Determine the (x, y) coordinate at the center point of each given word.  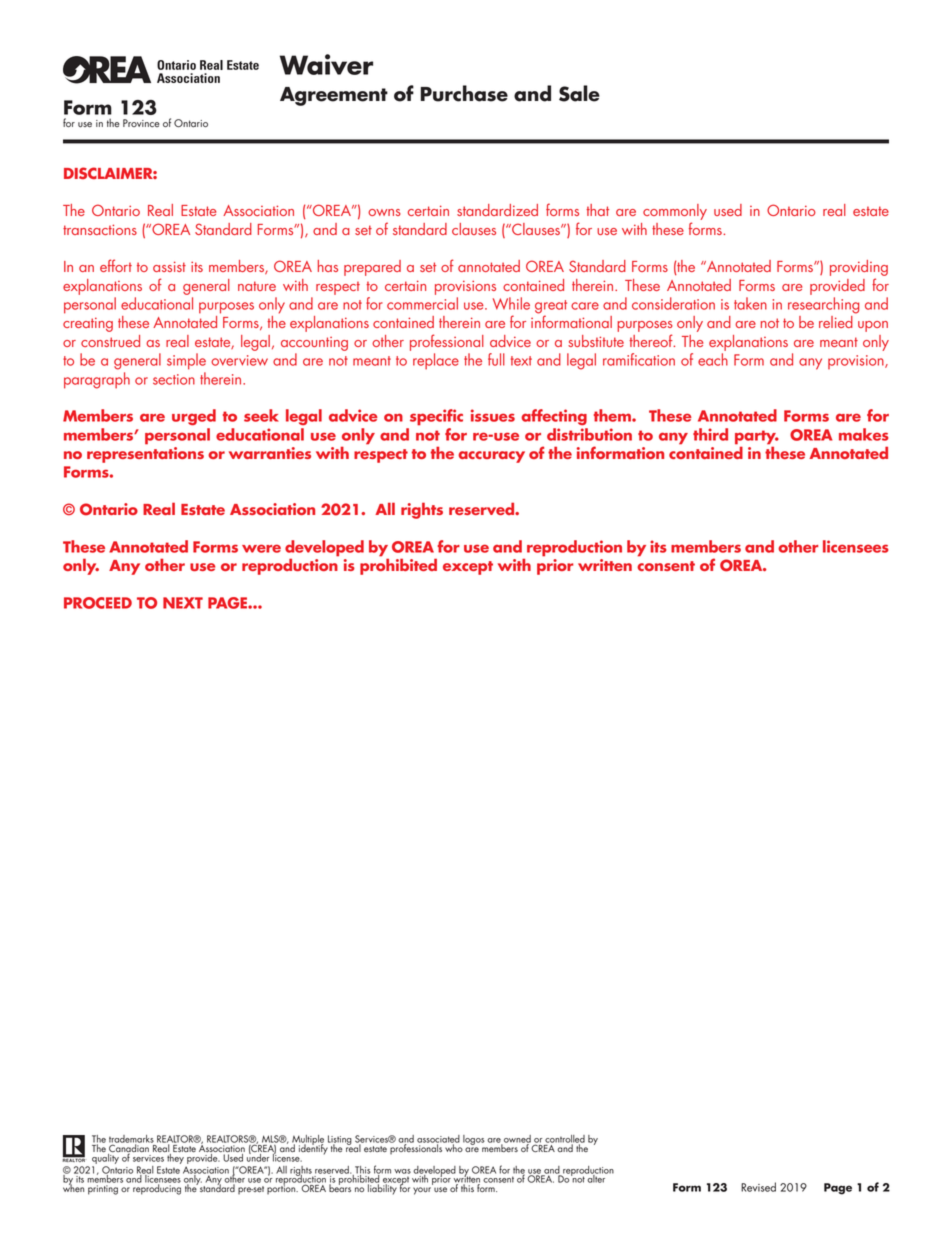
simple (186, 361)
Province (141, 123)
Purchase (464, 93)
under (258, 1156)
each (713, 359)
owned (516, 1140)
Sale (579, 93)
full (496, 359)
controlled (565, 1140)
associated (438, 1140)
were (261, 548)
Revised (758, 1187)
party (757, 438)
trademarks (131, 1140)
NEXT (183, 603)
